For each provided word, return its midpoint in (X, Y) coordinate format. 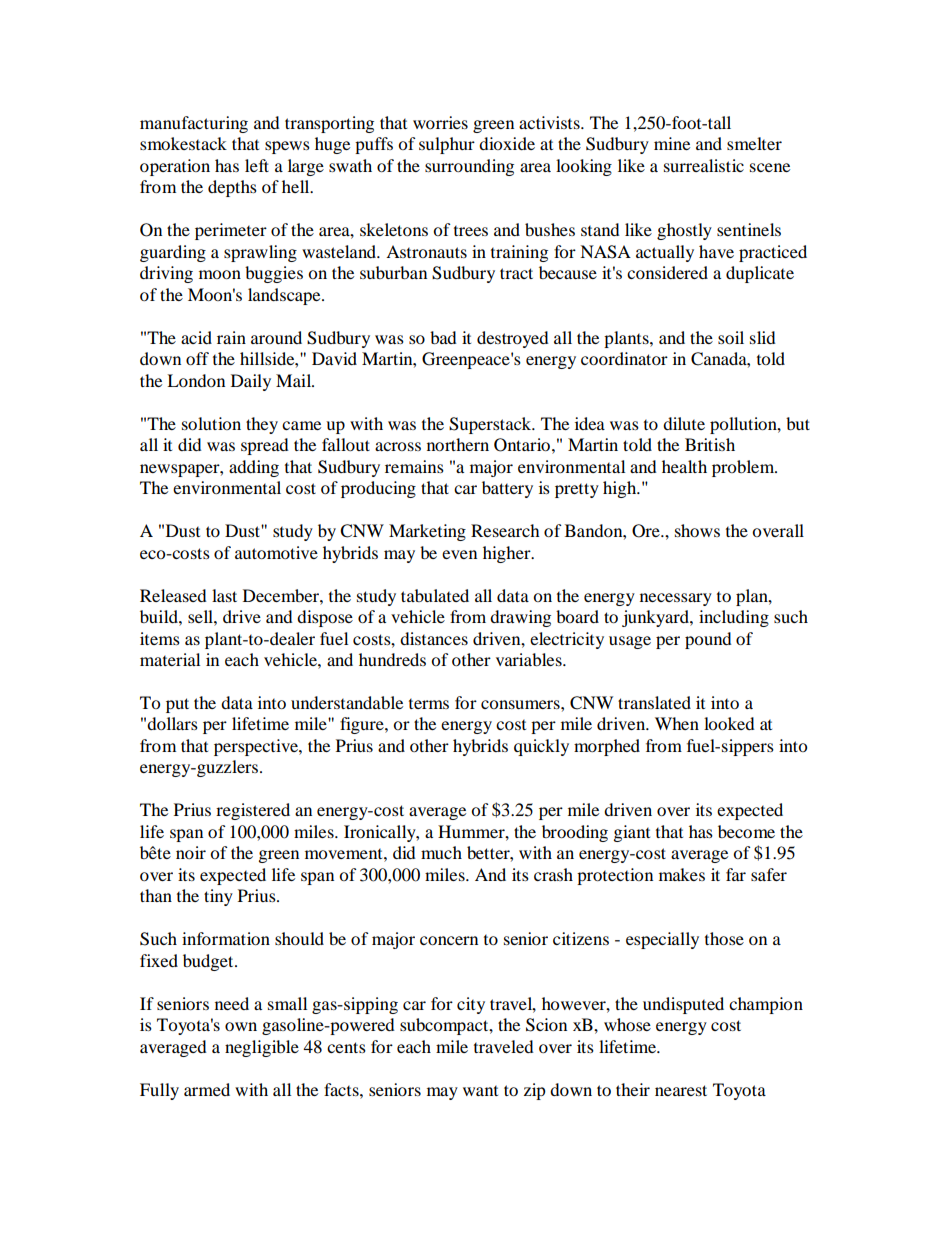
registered (253, 811)
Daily (251, 382)
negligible (262, 1048)
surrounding (469, 167)
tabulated (435, 595)
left (257, 165)
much (441, 852)
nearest (681, 1090)
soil (731, 337)
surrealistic (704, 165)
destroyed (513, 339)
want (480, 1091)
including (734, 618)
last (224, 595)
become (746, 831)
